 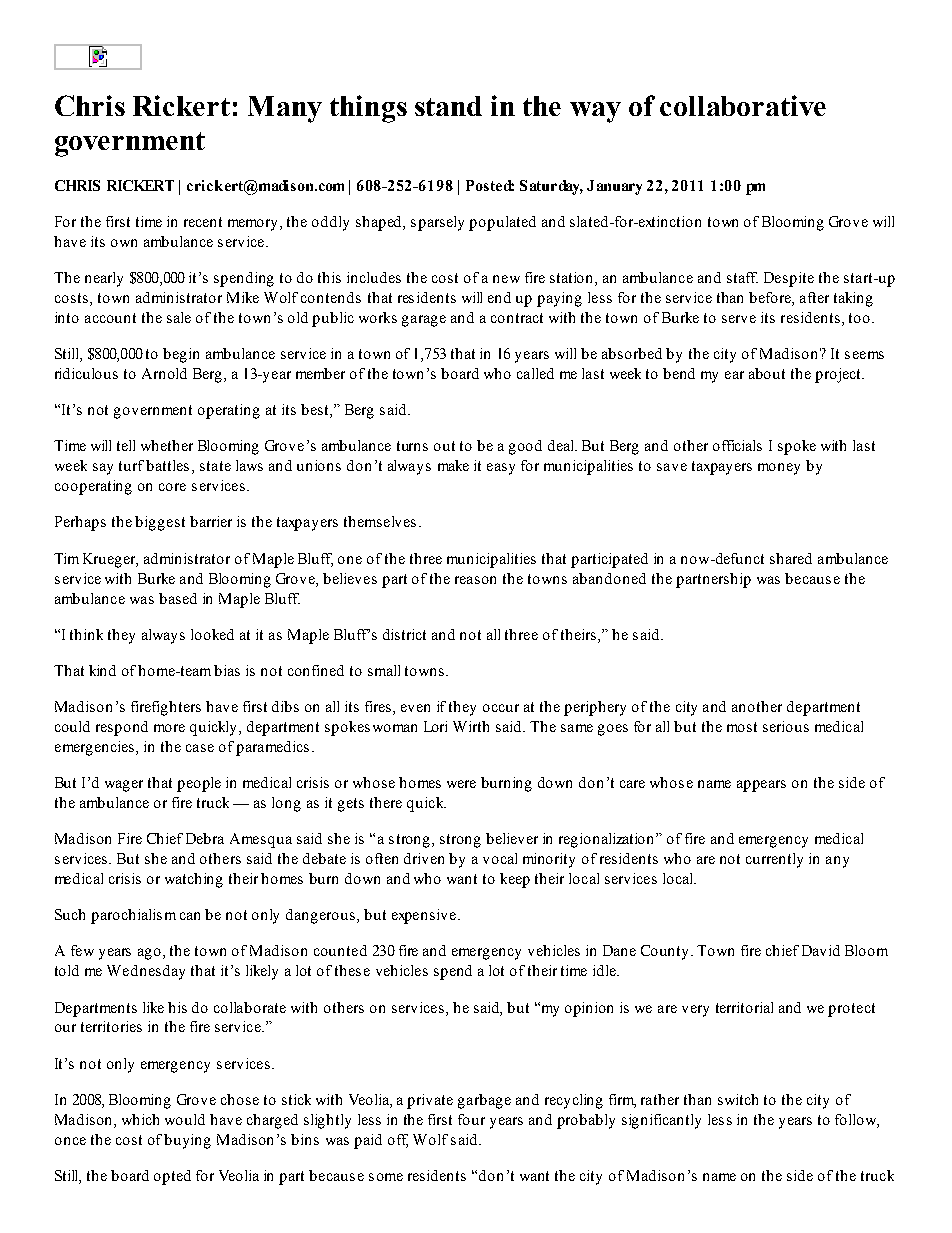 What do you see at coordinates (767, 373) in the image?
I see `about` at bounding box center [767, 373].
